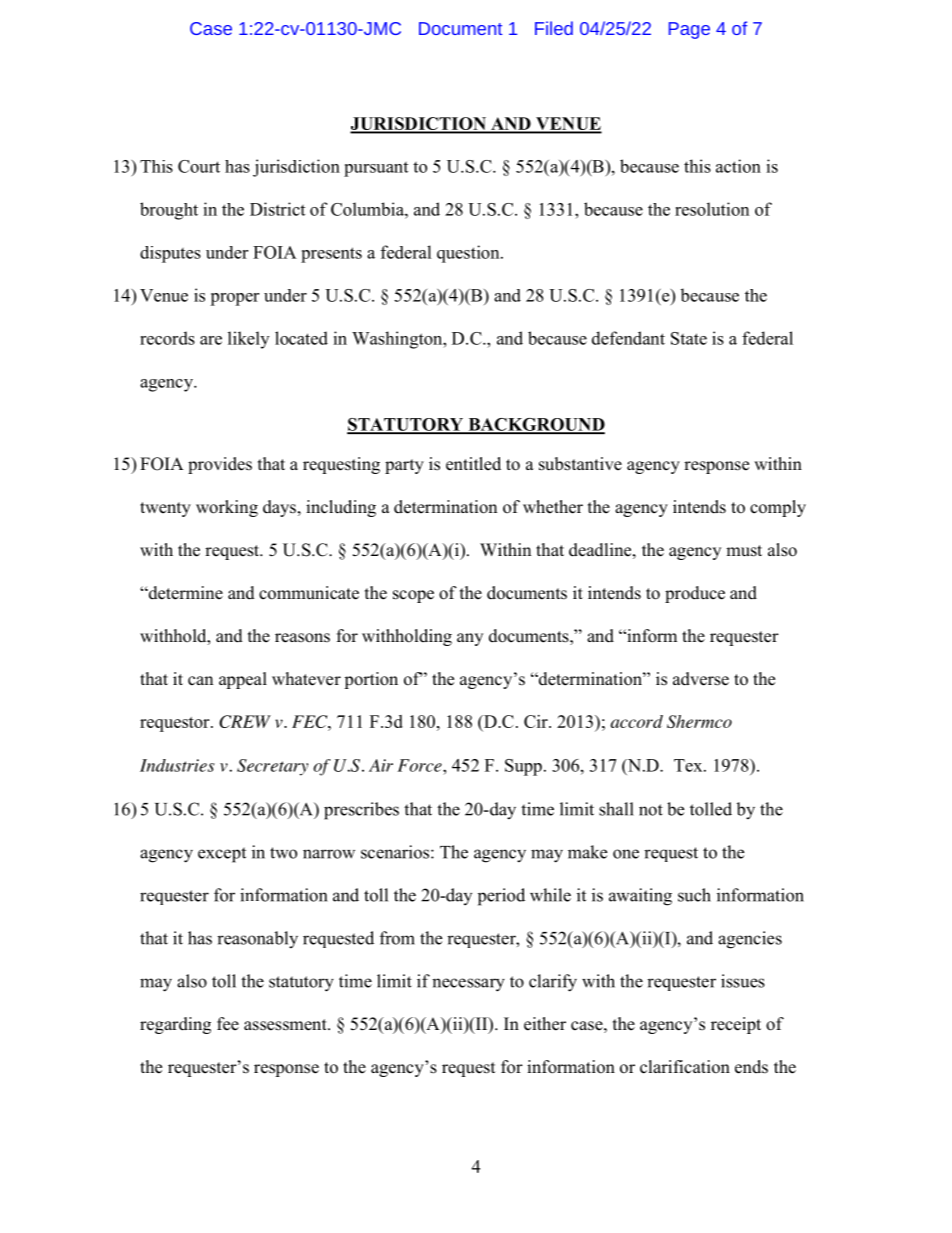  What do you see at coordinates (701, 679) in the screenshot?
I see `adverse` at bounding box center [701, 679].
